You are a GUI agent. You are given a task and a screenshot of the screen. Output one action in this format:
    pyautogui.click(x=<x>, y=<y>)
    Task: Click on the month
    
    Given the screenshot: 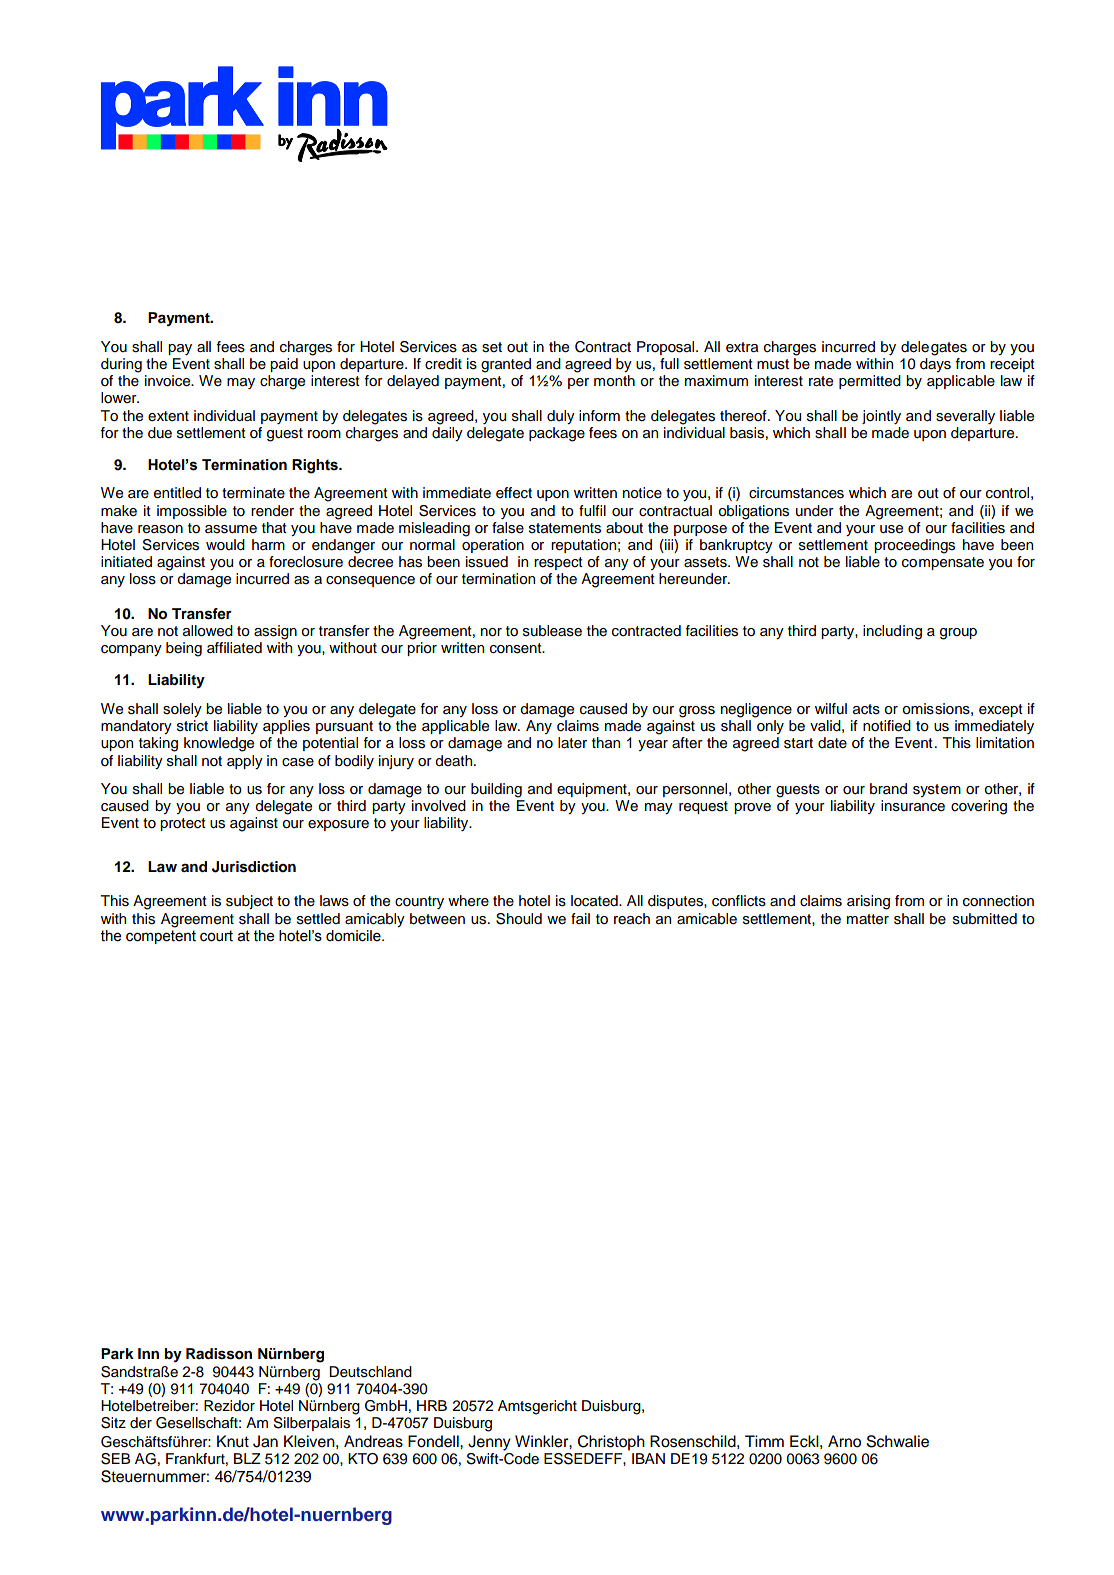 What is the action you would take?
    pyautogui.click(x=614, y=381)
